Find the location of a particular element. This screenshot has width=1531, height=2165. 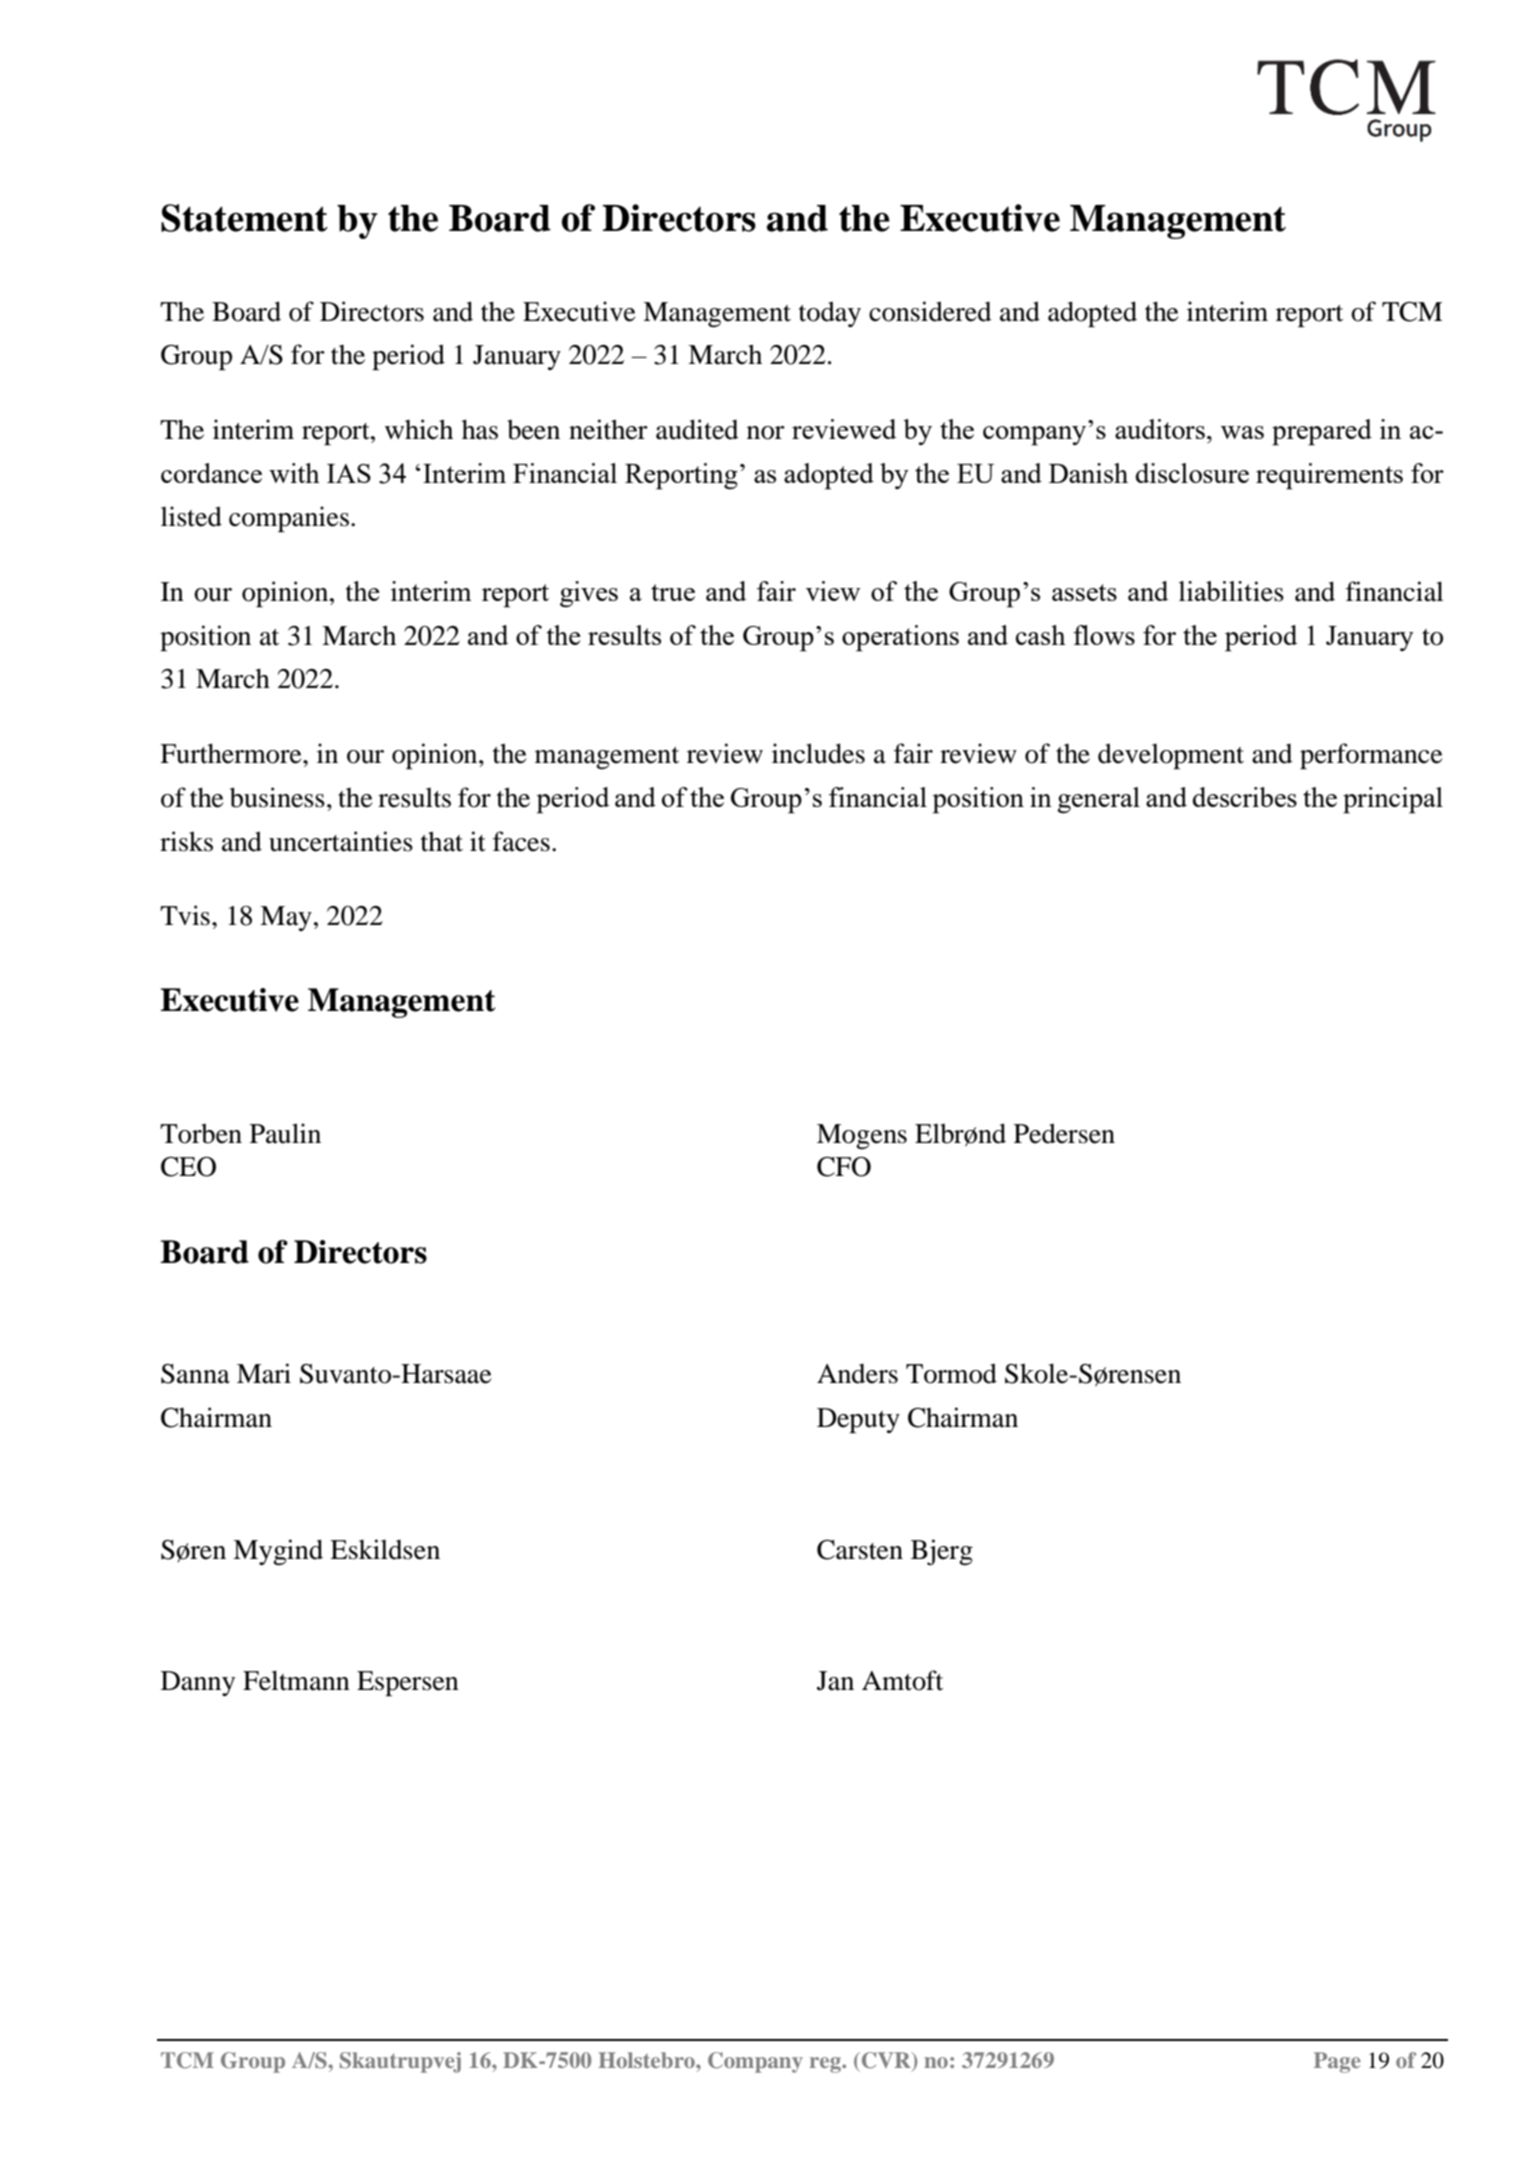

Danny is located at coordinates (198, 1683).
